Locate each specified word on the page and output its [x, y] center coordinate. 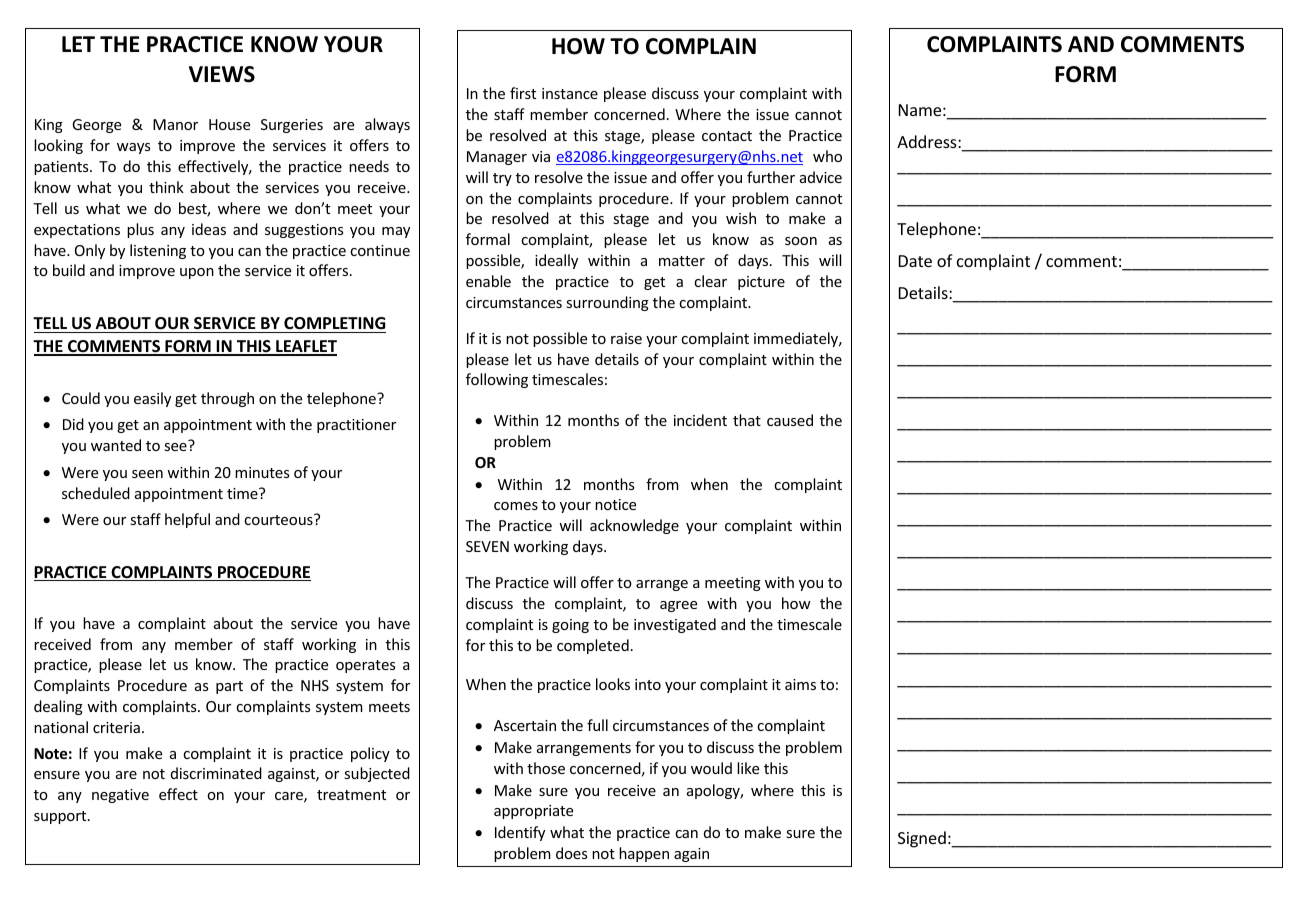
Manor [175, 124]
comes [516, 506]
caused [790, 420]
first [523, 93]
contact [727, 136]
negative [120, 796]
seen [147, 474]
